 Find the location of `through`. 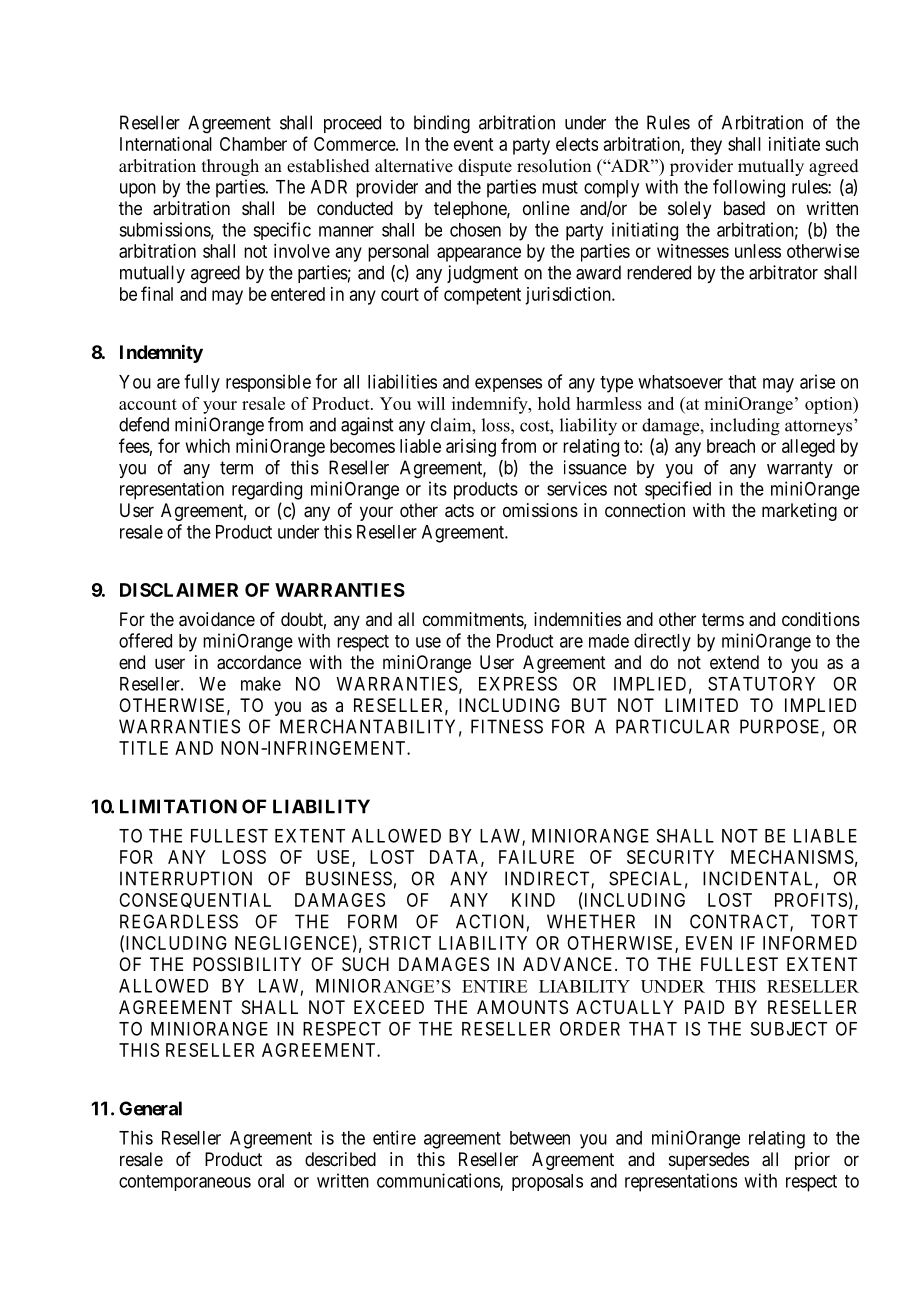

through is located at coordinates (230, 167).
